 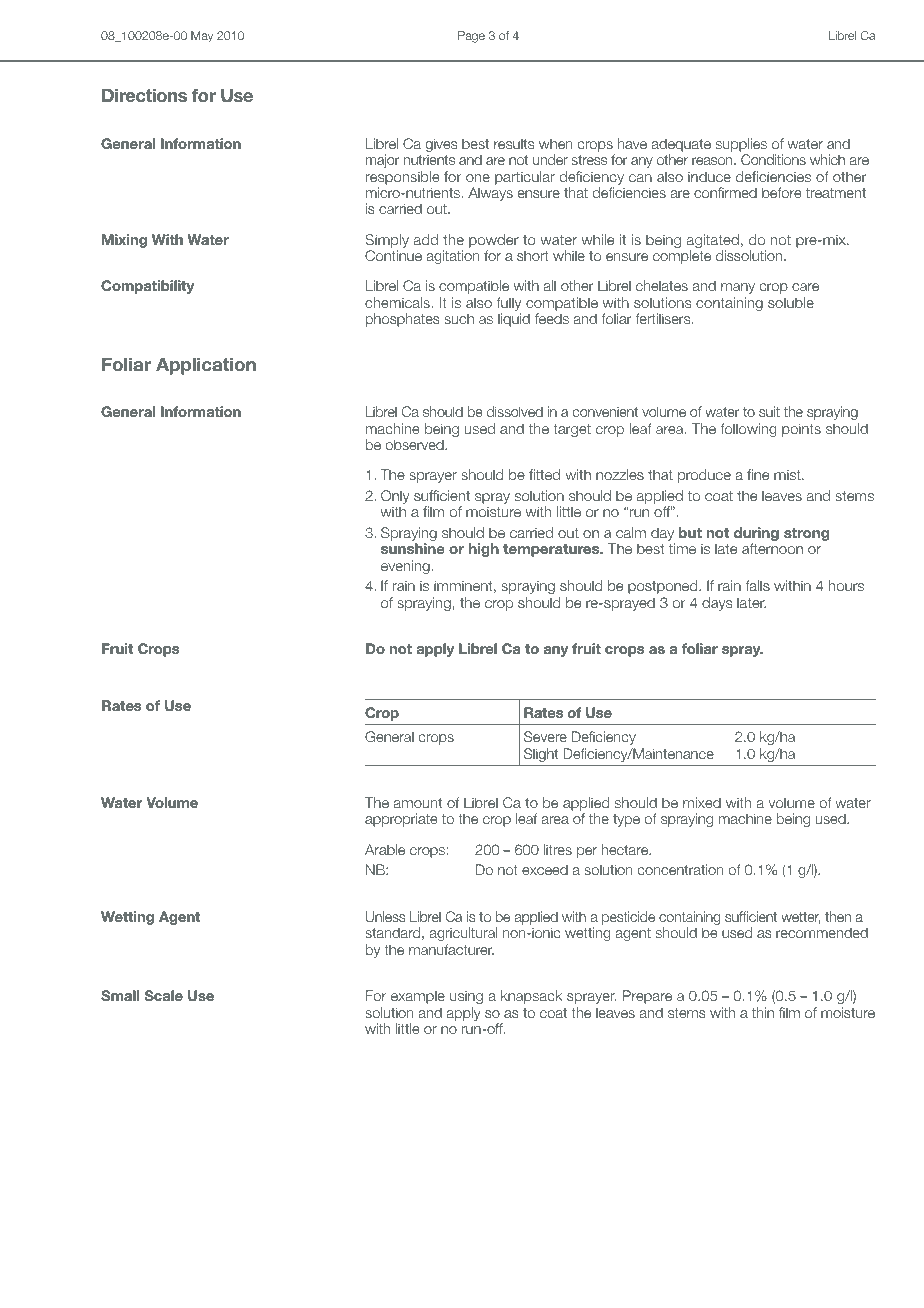 I want to click on agitated, so click(x=713, y=242).
